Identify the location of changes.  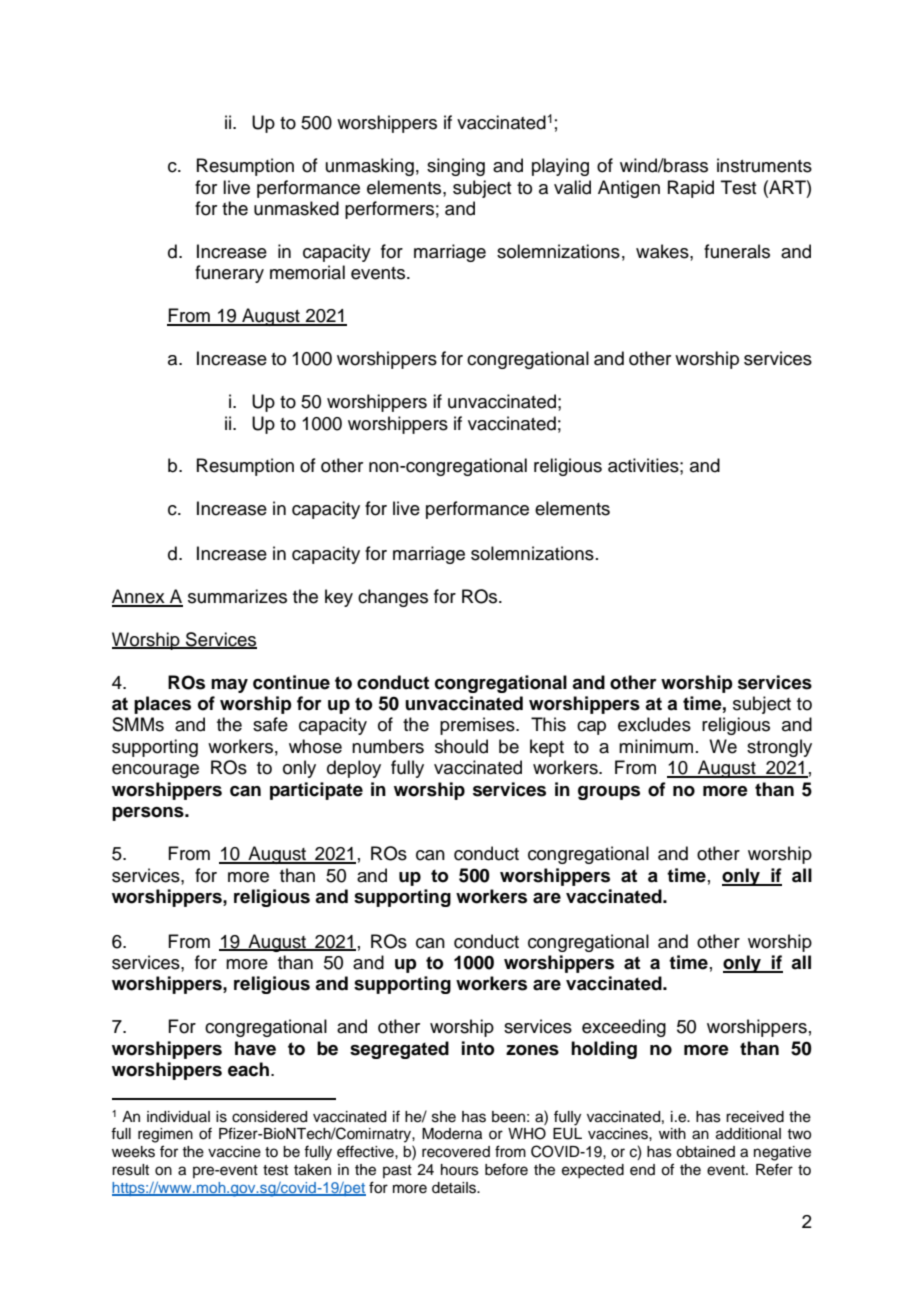
(393, 598).
